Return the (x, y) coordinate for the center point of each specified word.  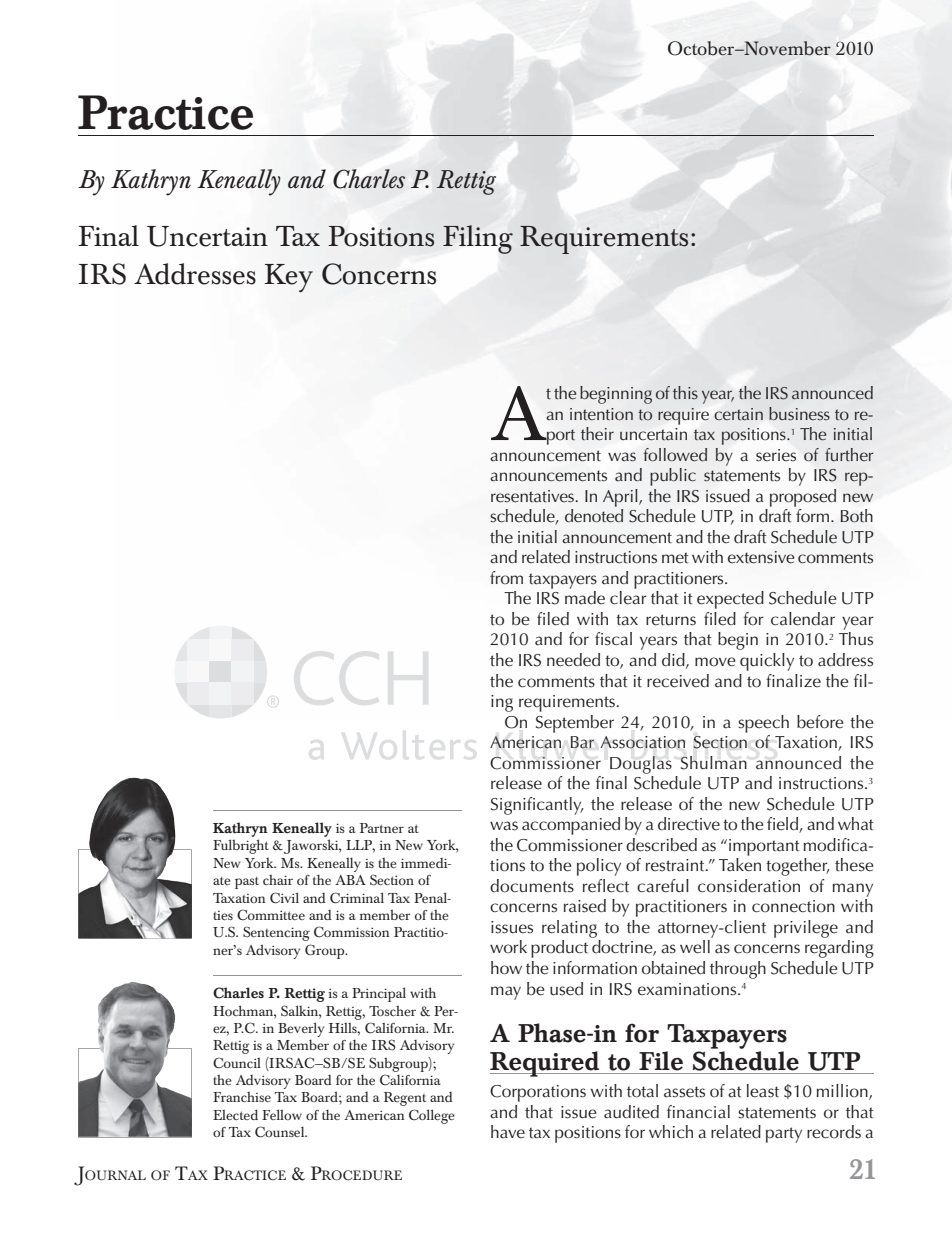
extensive (761, 557)
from (506, 578)
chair (278, 879)
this (685, 392)
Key (288, 278)
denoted (594, 516)
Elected (235, 1114)
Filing (478, 239)
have (508, 1132)
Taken (740, 865)
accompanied (571, 826)
